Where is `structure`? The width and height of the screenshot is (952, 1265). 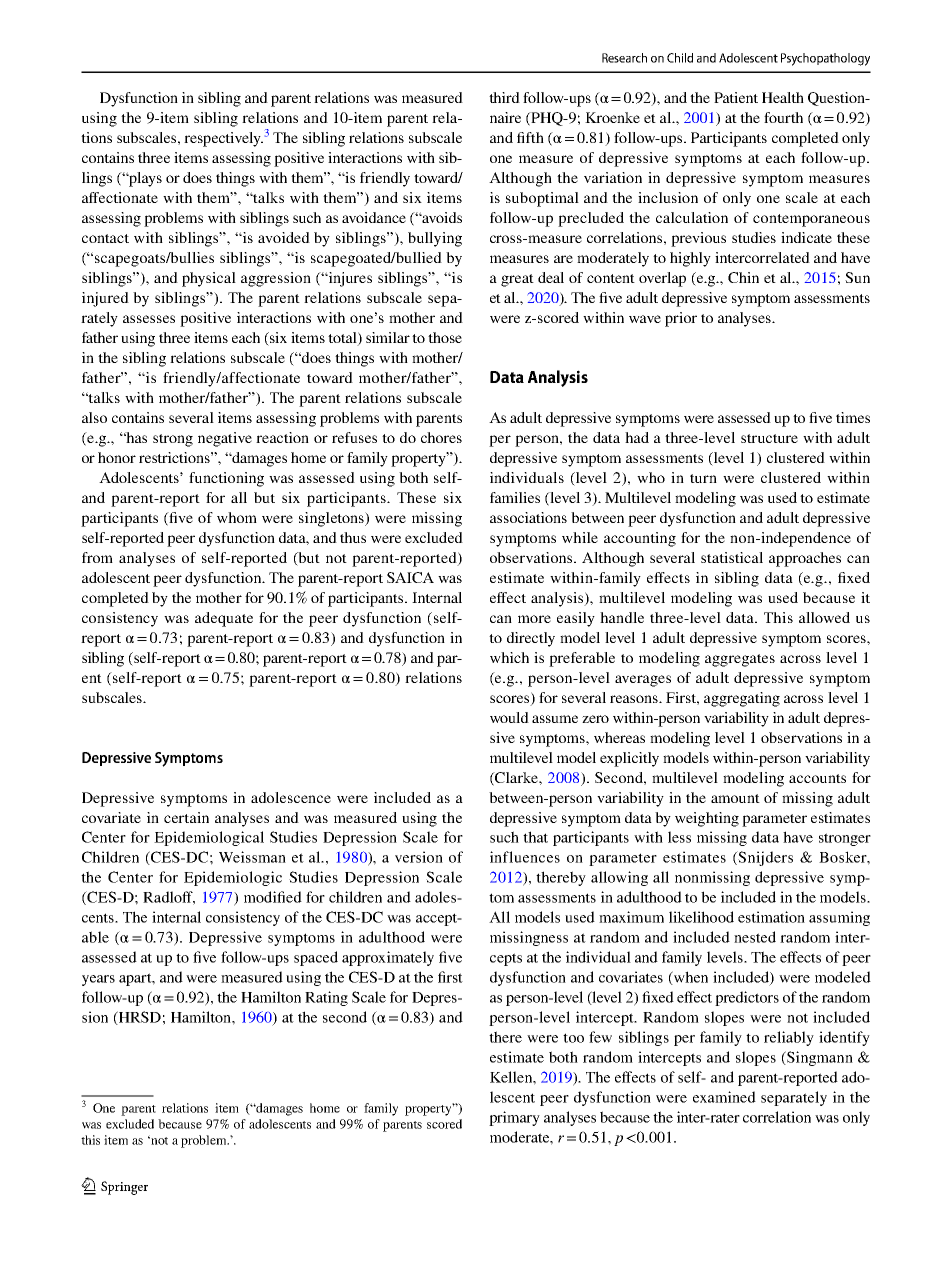
structure is located at coordinates (769, 438).
